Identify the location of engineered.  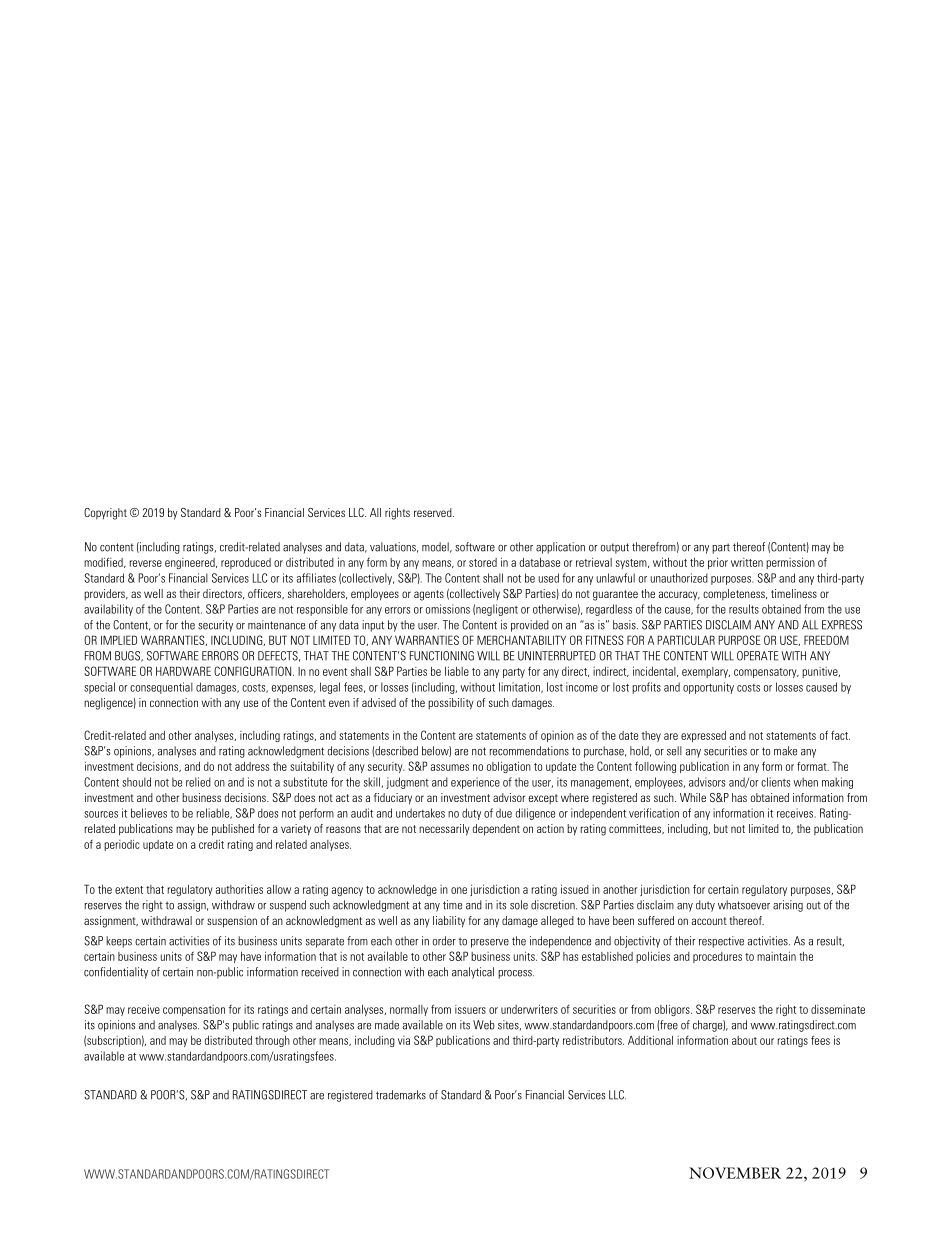
(191, 563).
